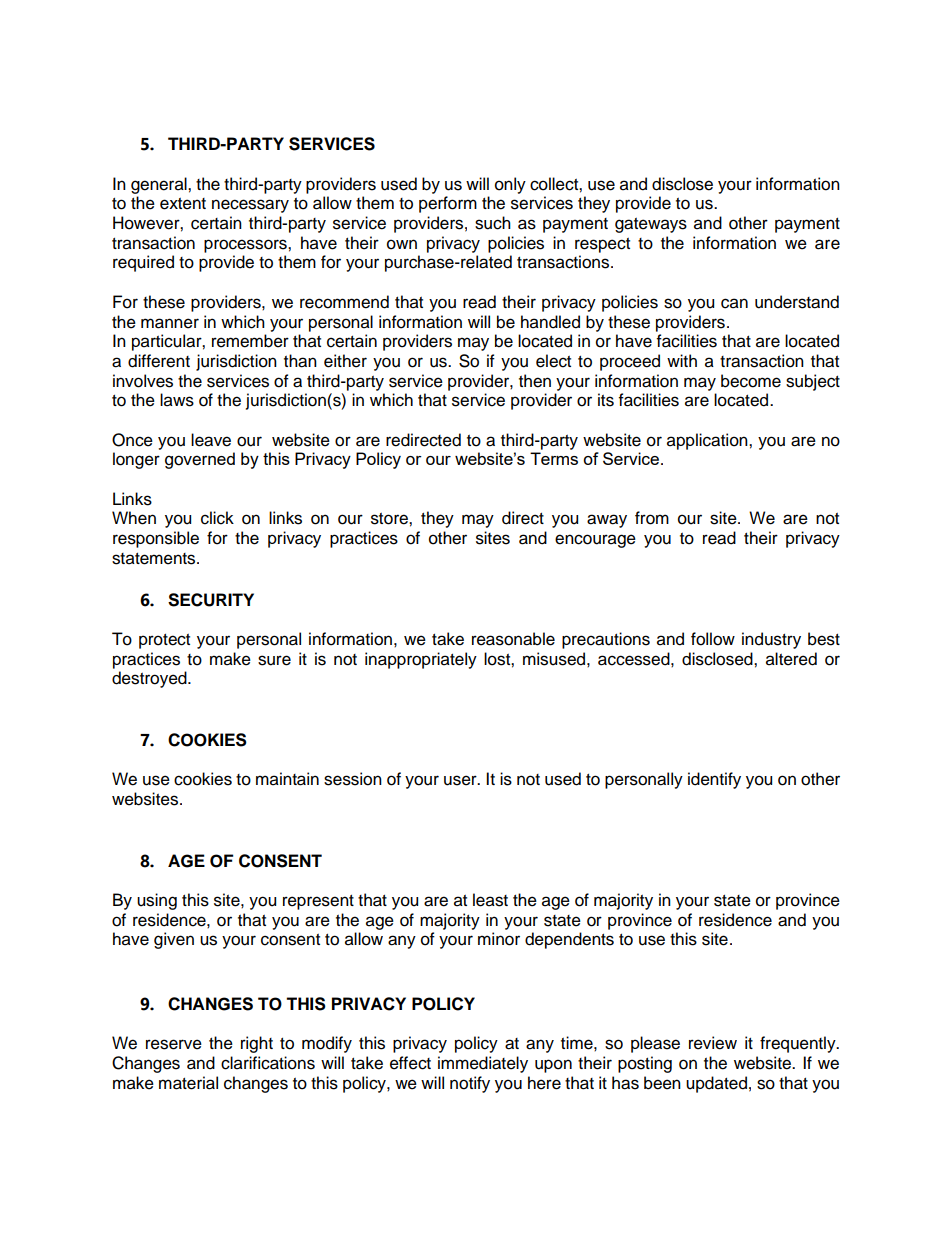 This page has height=1233, width=952. What do you see at coordinates (708, 441) in the page?
I see `application` at bounding box center [708, 441].
